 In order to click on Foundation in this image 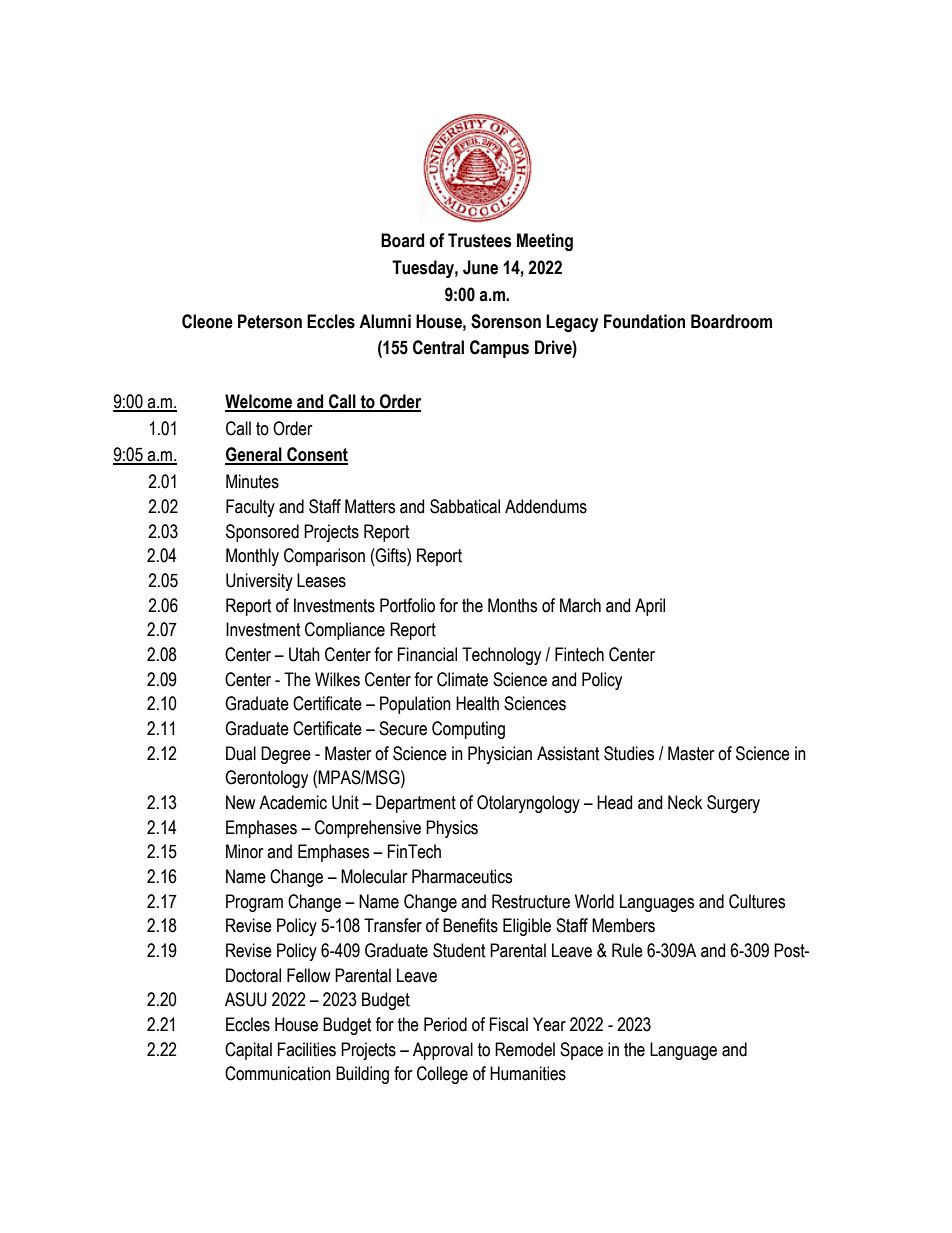, I will do `click(644, 321)`.
